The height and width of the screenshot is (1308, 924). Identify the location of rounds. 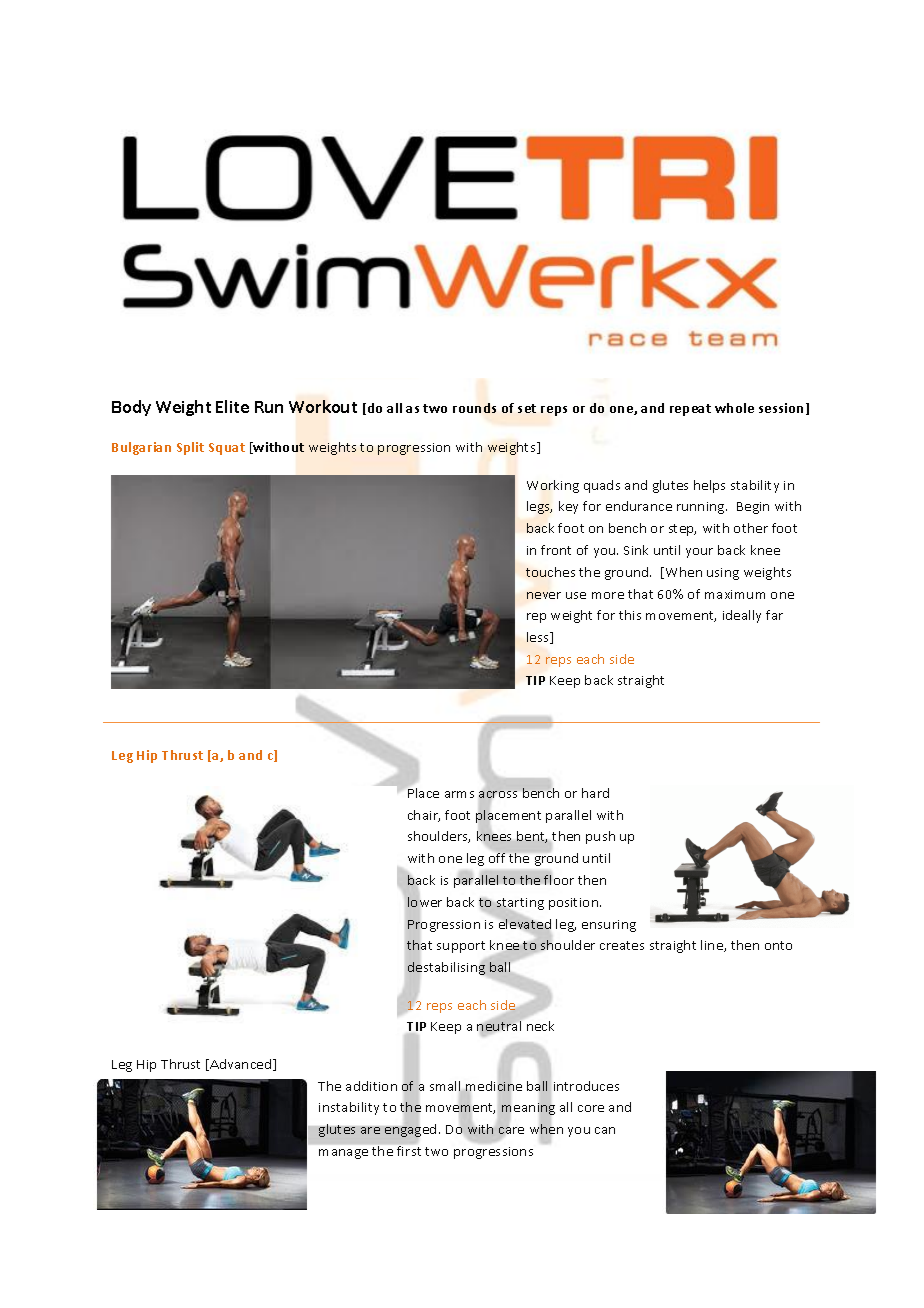
(474, 408).
